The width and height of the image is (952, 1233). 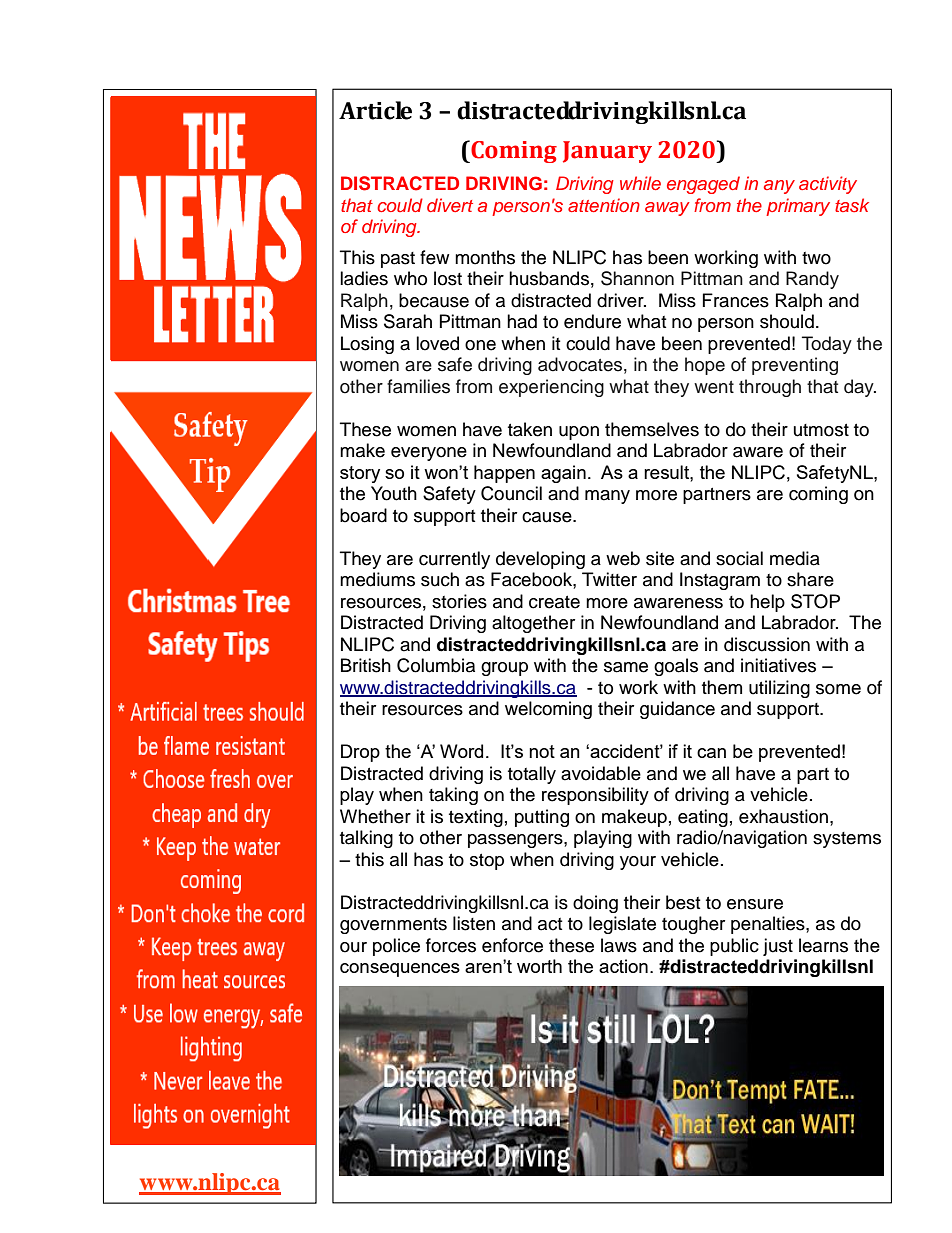 I want to click on police, so click(x=396, y=947).
